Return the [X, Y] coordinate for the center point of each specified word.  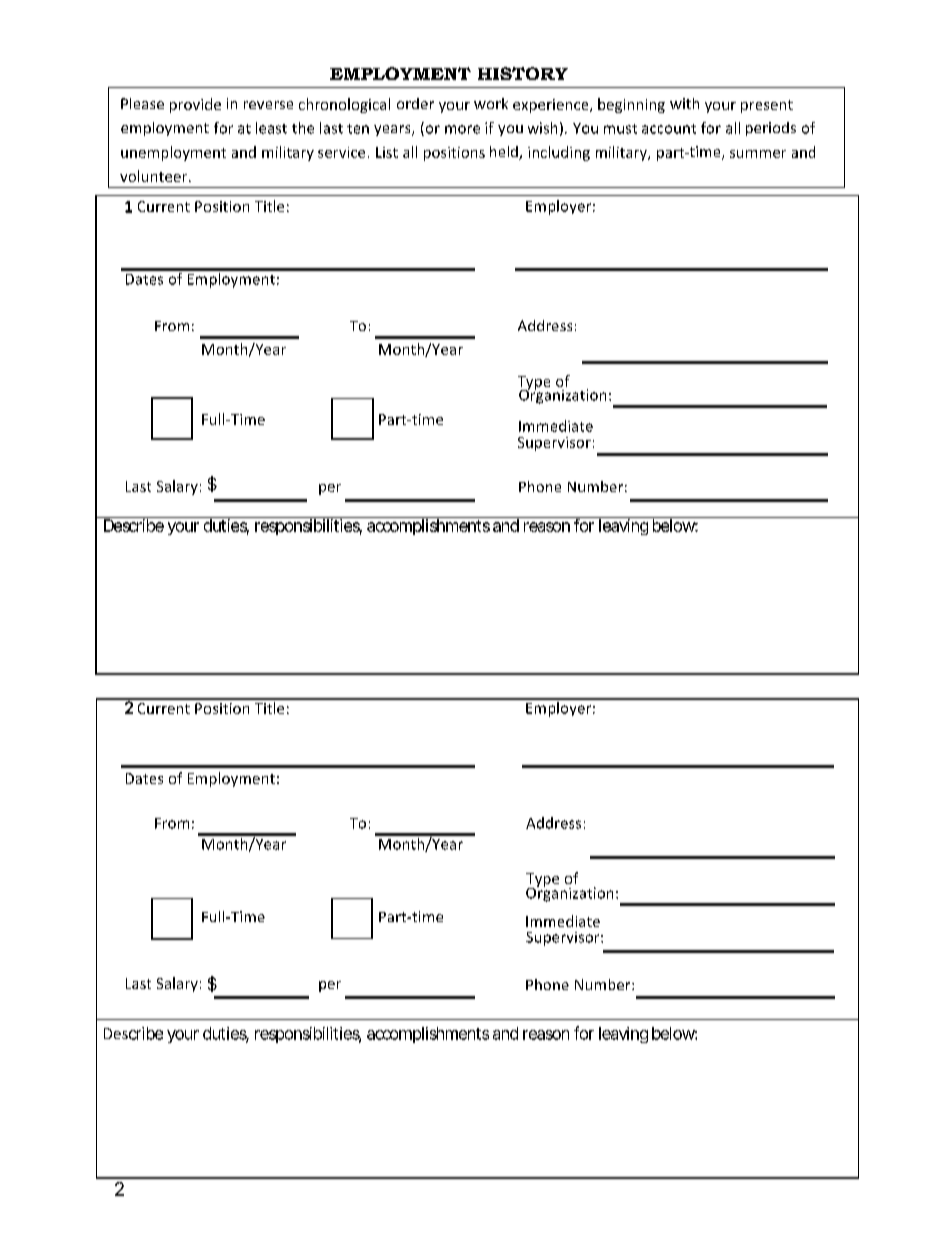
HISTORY [523, 73]
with [684, 103]
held [505, 153]
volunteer [155, 176]
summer [758, 154]
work [491, 103]
